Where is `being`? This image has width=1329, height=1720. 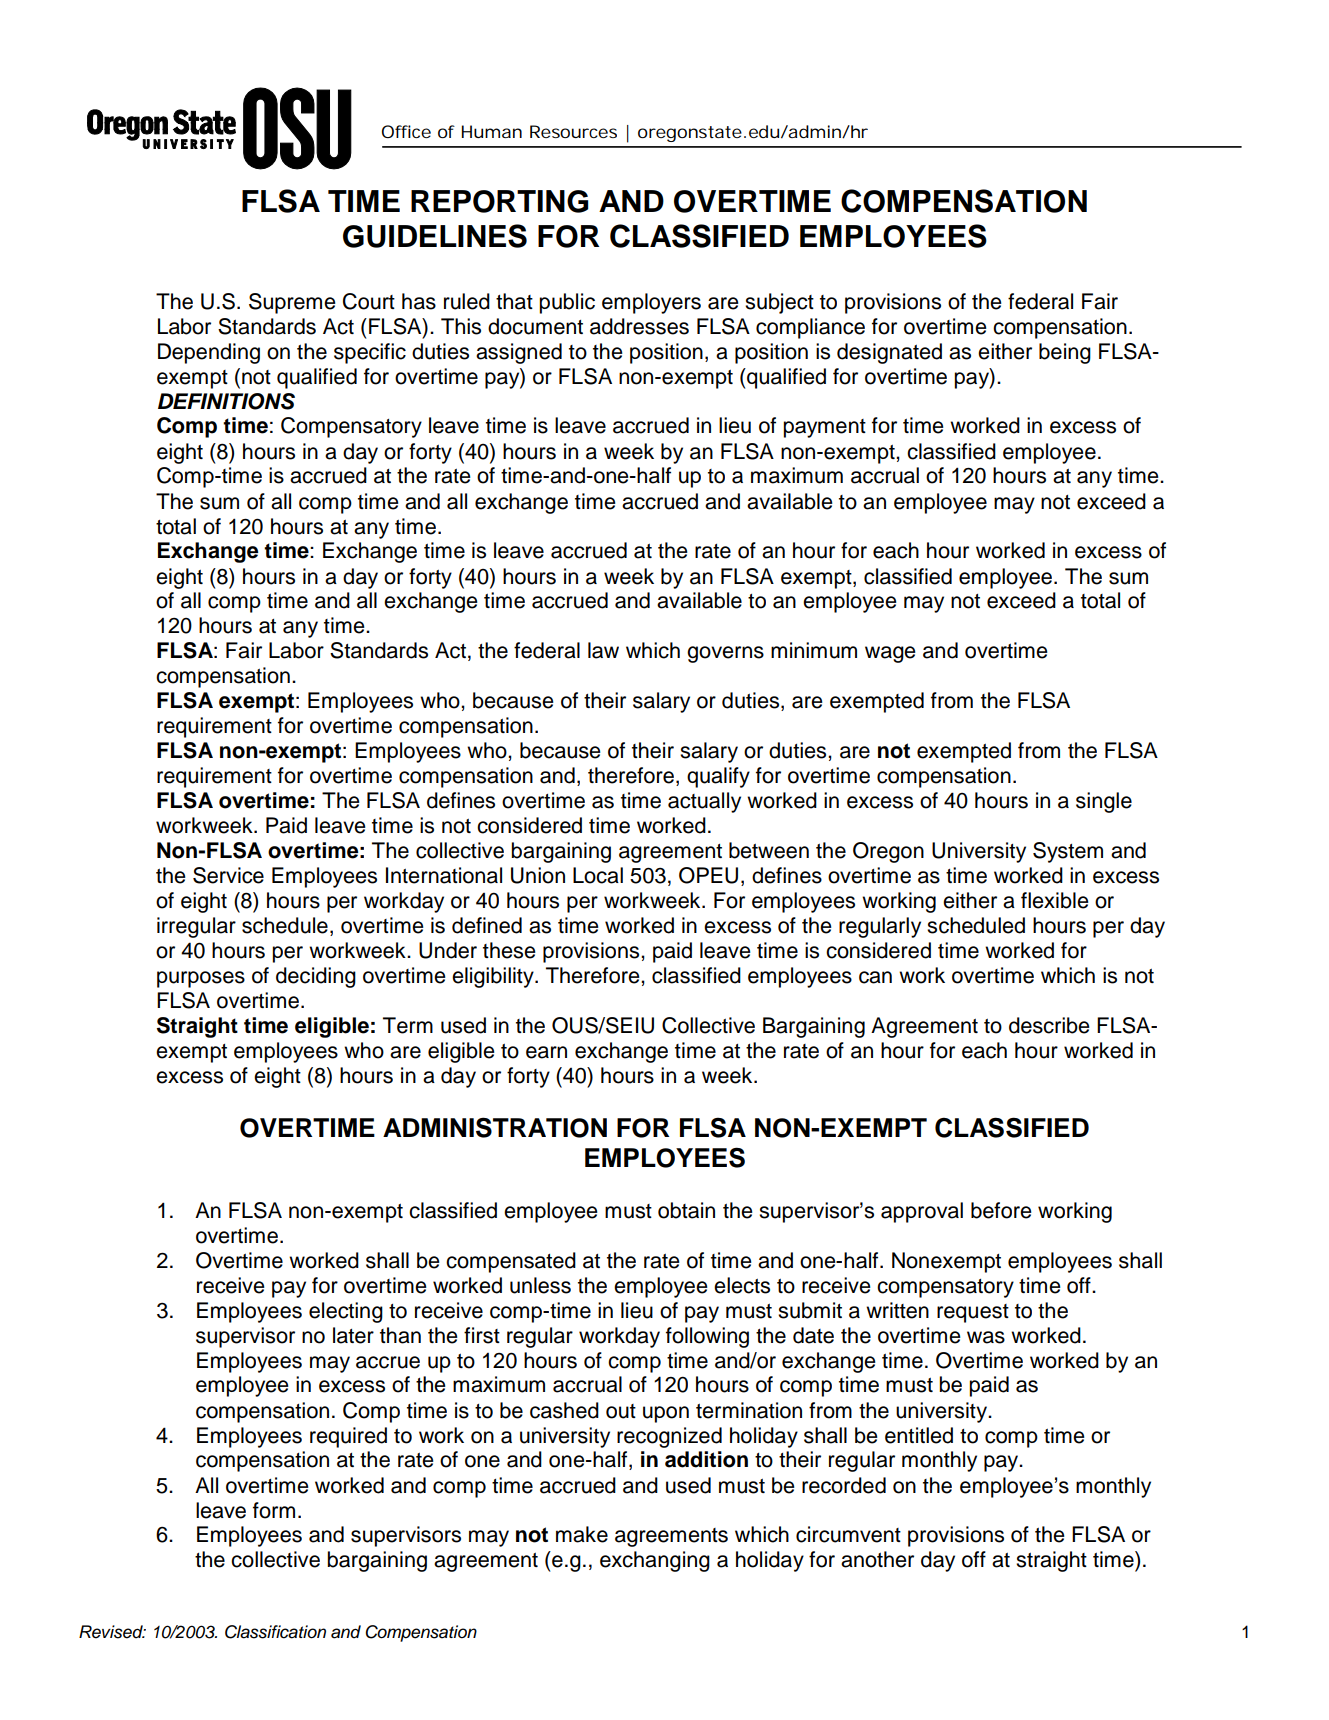
being is located at coordinates (1065, 353).
